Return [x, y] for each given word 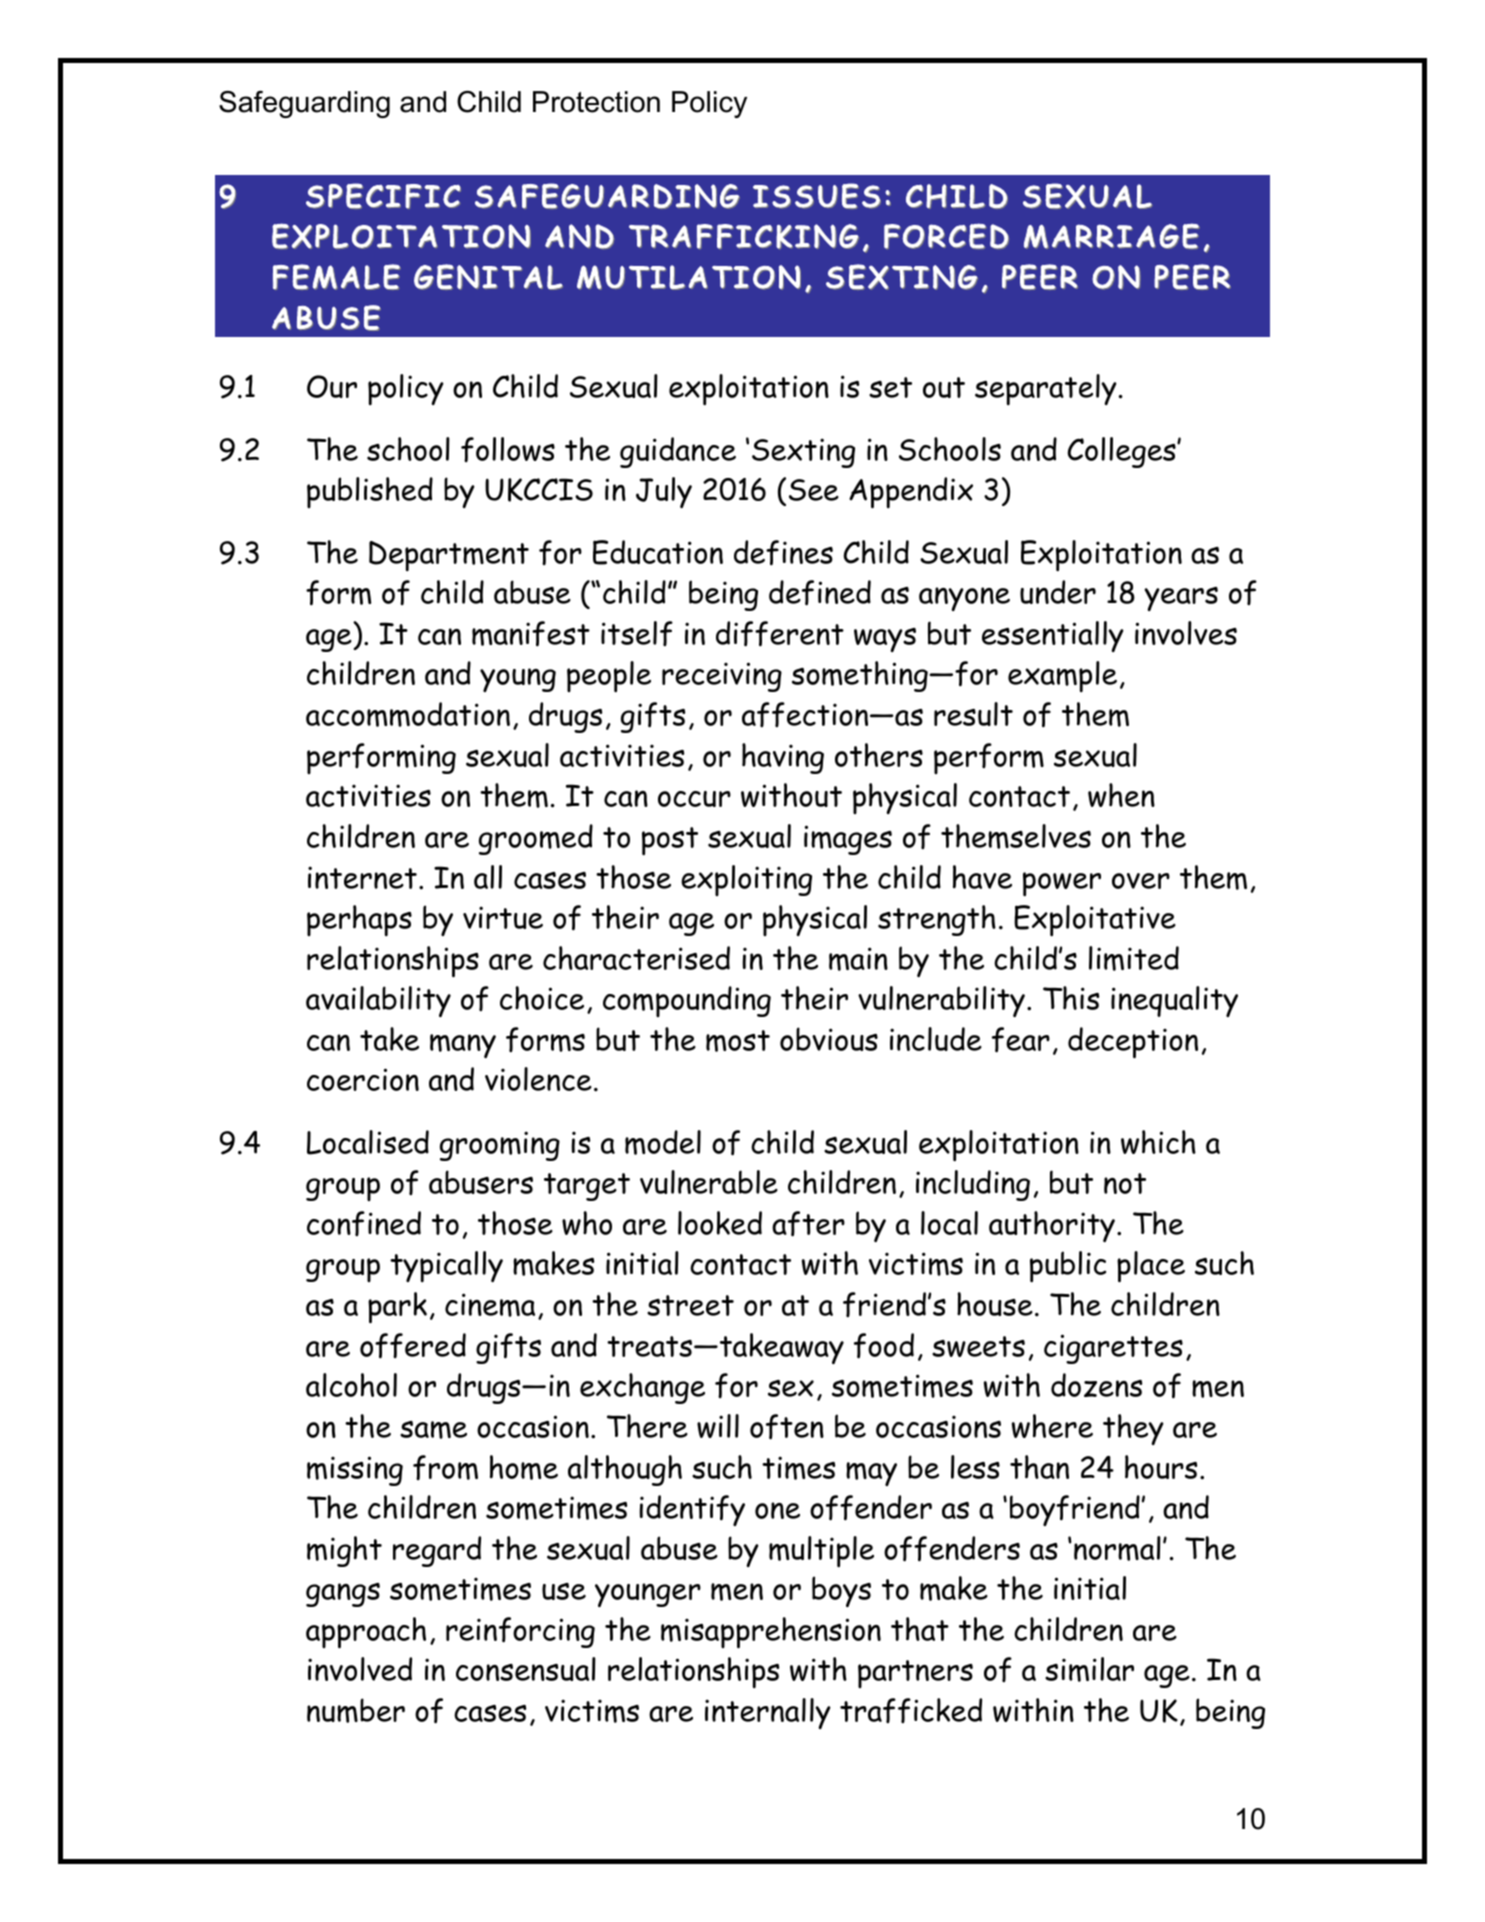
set [890, 387]
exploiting [746, 880]
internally [768, 1713]
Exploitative [1095, 921]
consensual [526, 1669]
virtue [503, 917]
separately [1046, 390]
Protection [596, 102]
